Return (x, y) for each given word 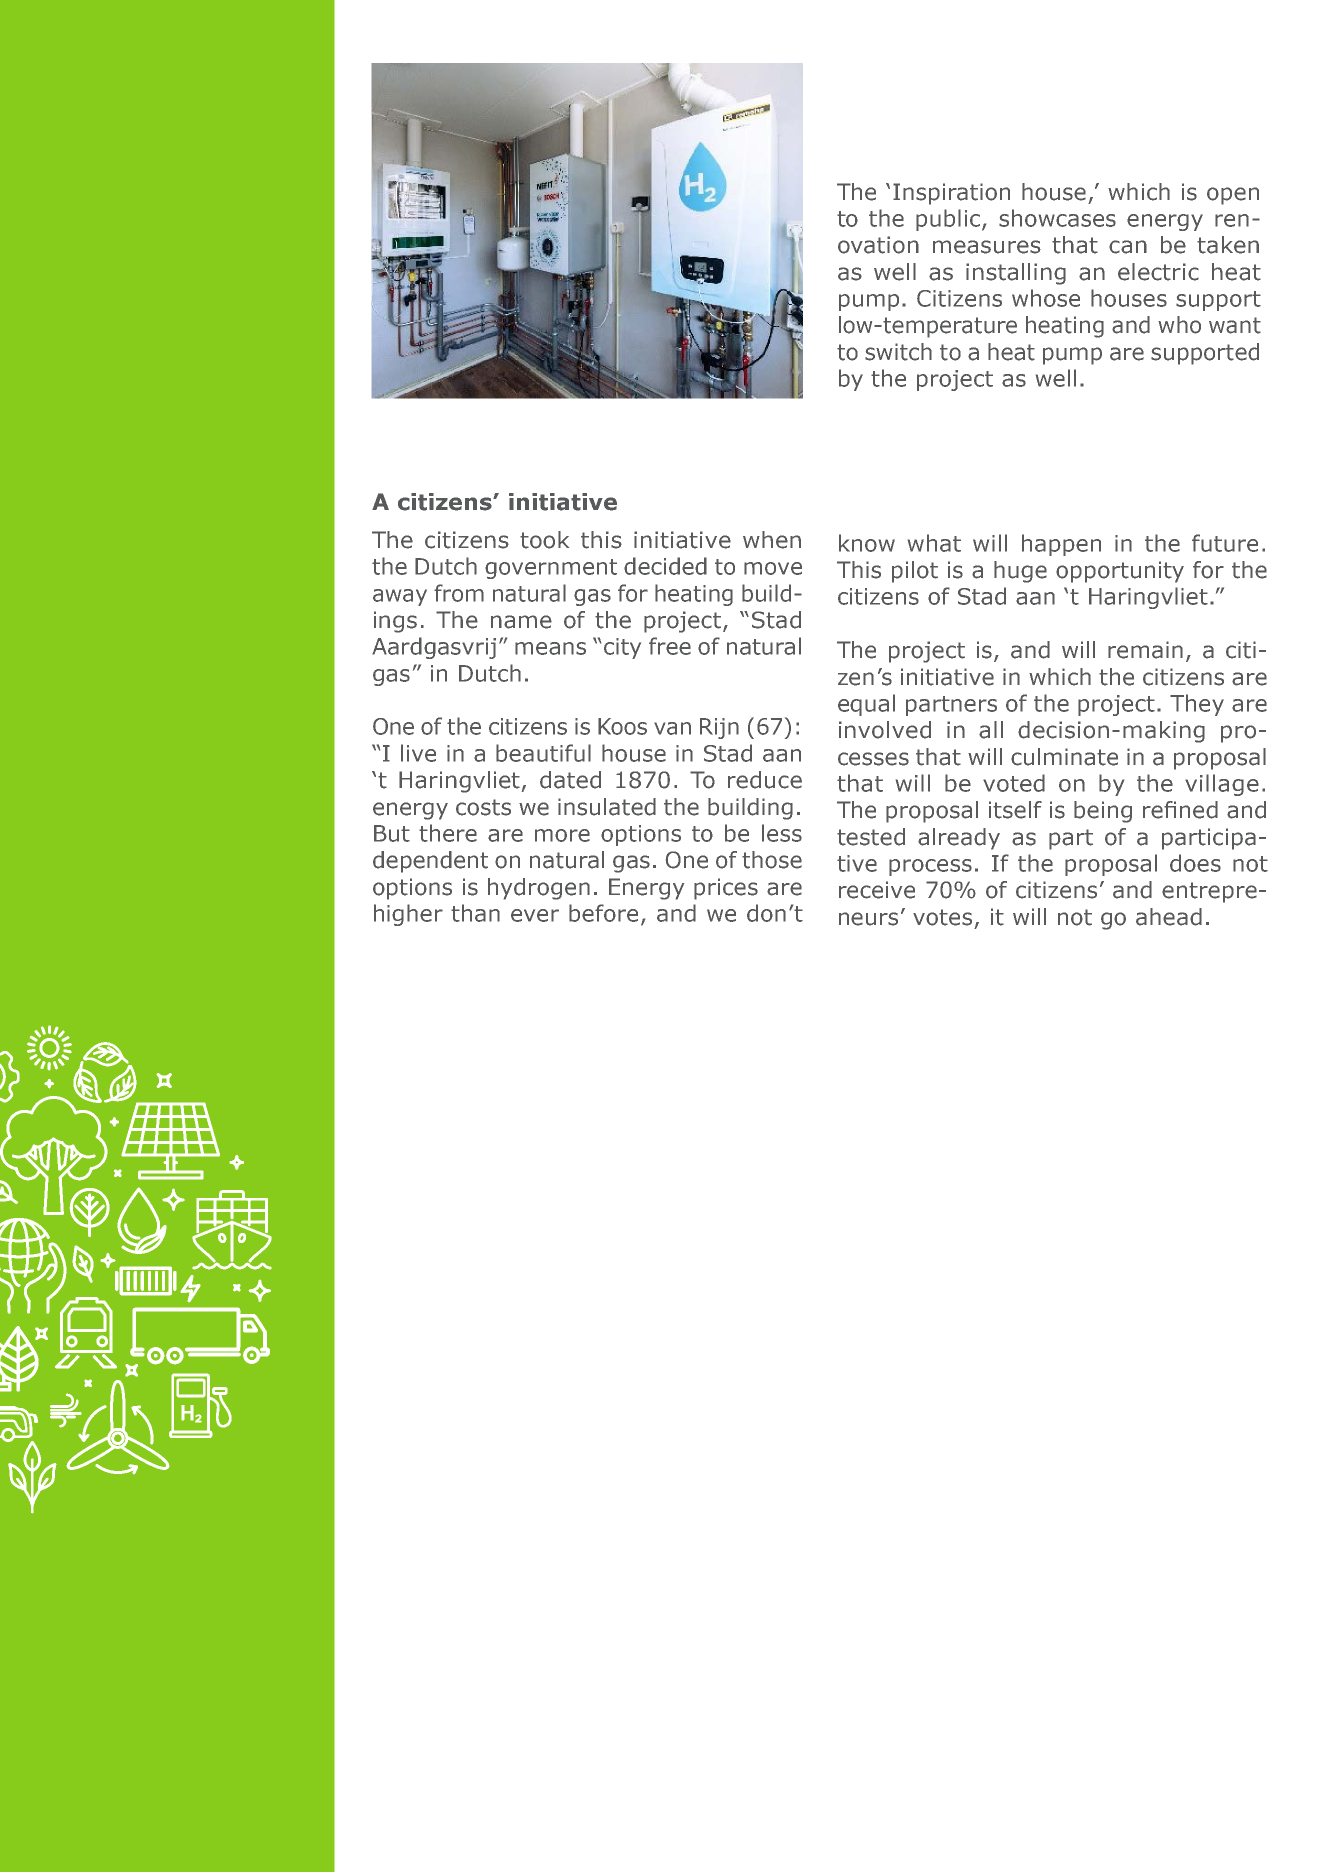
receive (877, 890)
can (1128, 247)
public (948, 220)
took (544, 540)
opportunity (1120, 572)
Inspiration (951, 194)
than (475, 913)
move (773, 568)
